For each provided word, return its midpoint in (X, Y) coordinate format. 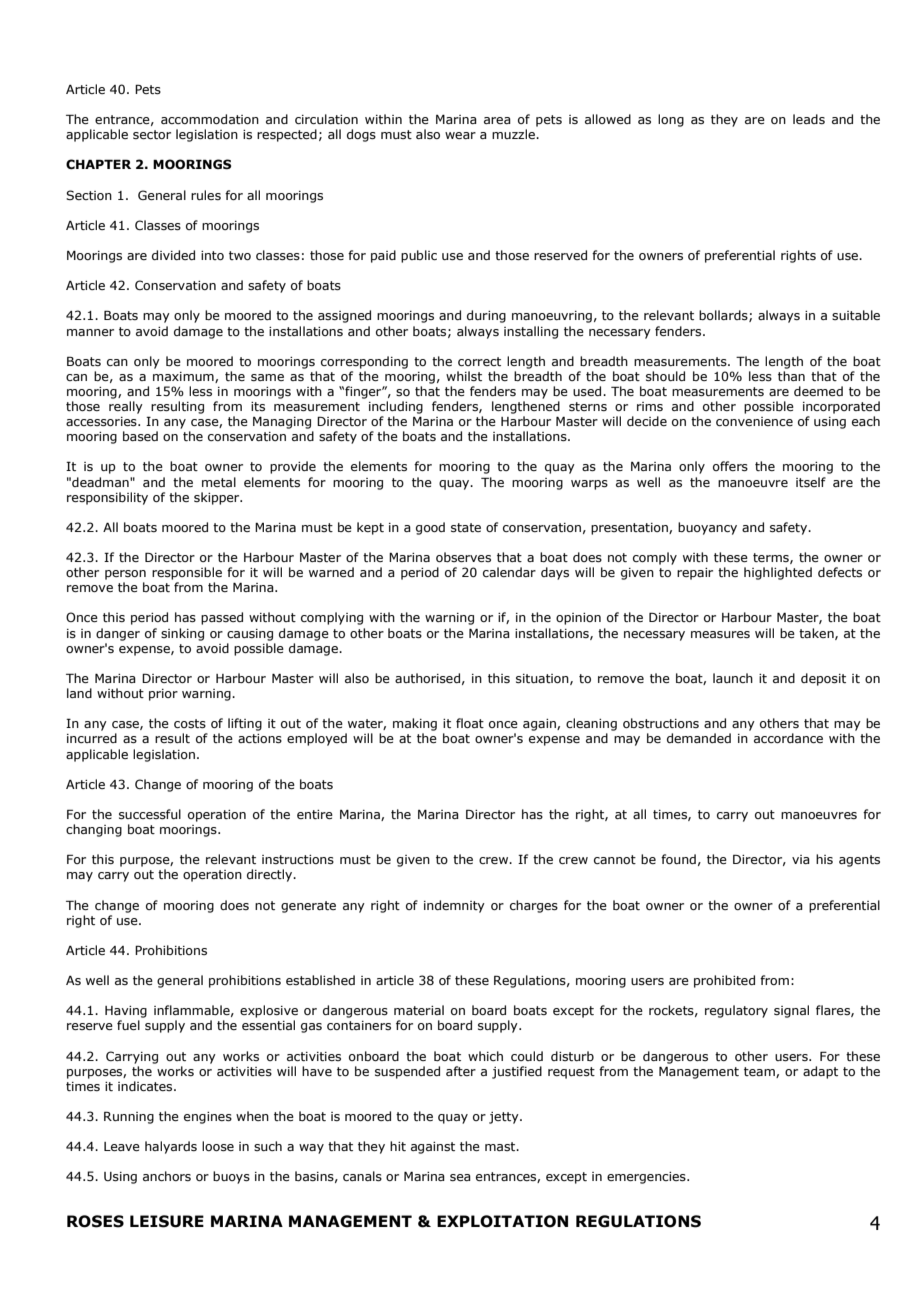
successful (150, 814)
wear (460, 135)
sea (460, 1177)
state (466, 527)
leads (809, 119)
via (801, 859)
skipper (218, 498)
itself (811, 482)
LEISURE (167, 1221)
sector (152, 134)
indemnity (454, 906)
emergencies (647, 1178)
